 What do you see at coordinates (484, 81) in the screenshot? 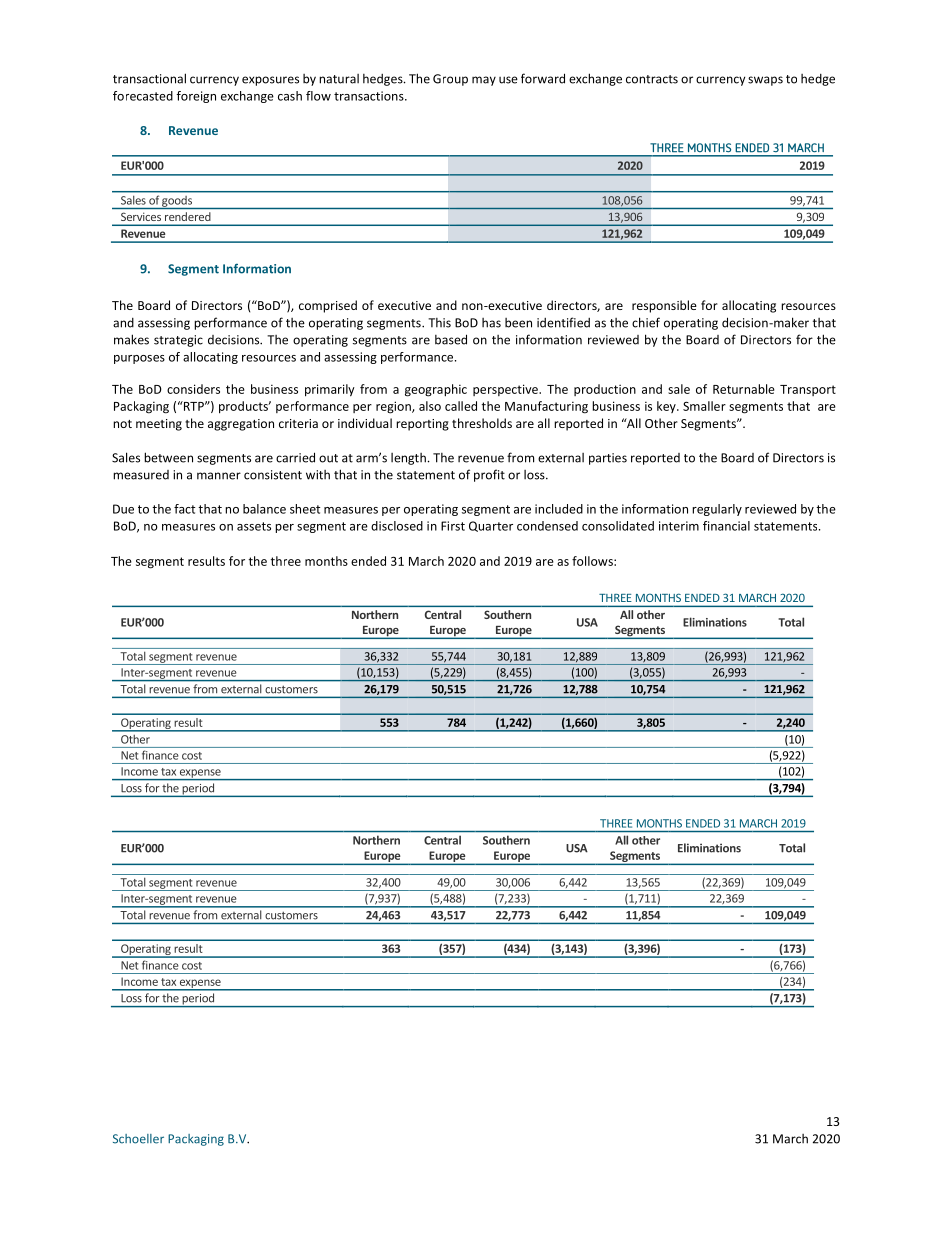
I see `may` at bounding box center [484, 81].
